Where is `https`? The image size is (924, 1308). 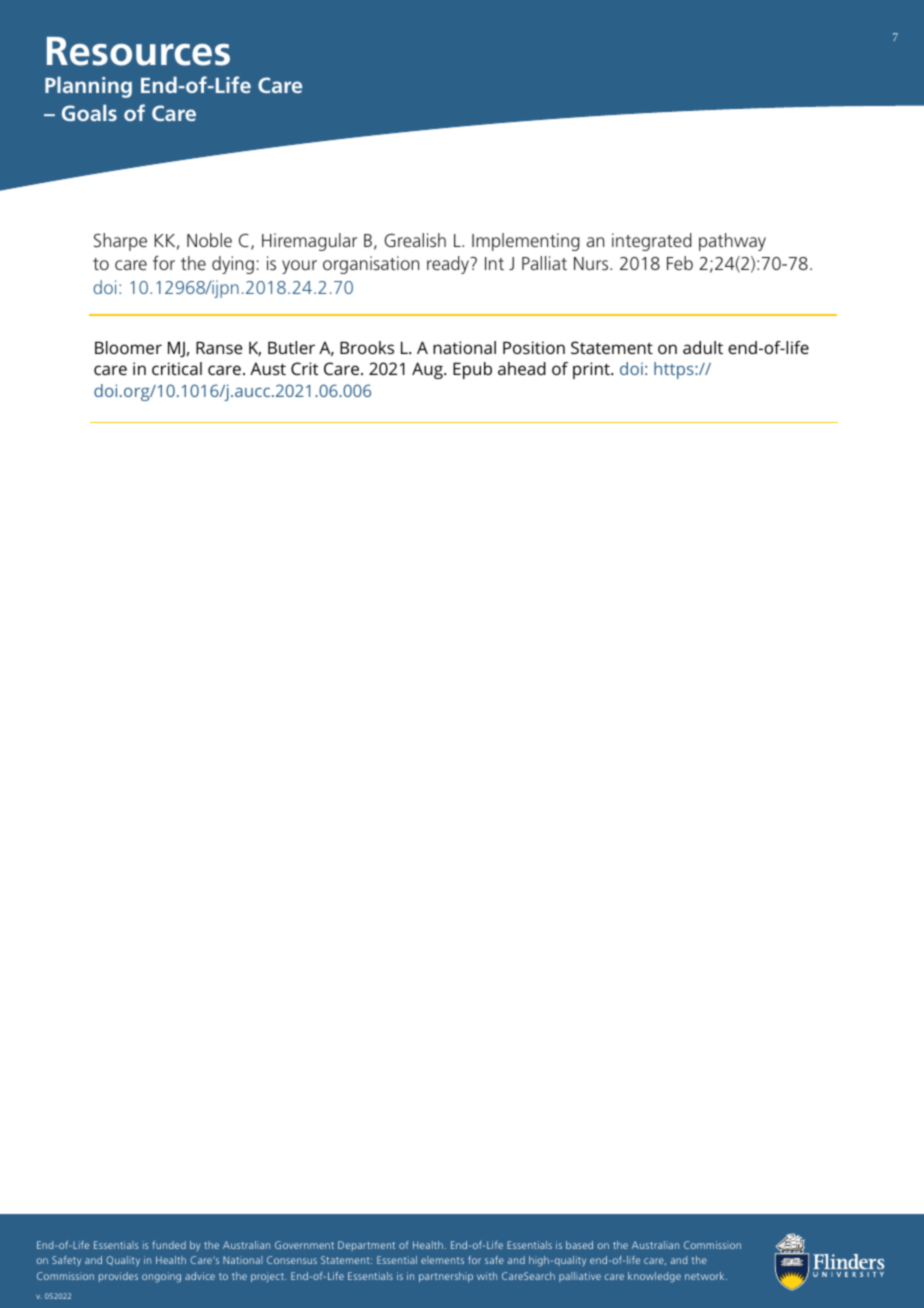
https is located at coordinates (675, 370).
